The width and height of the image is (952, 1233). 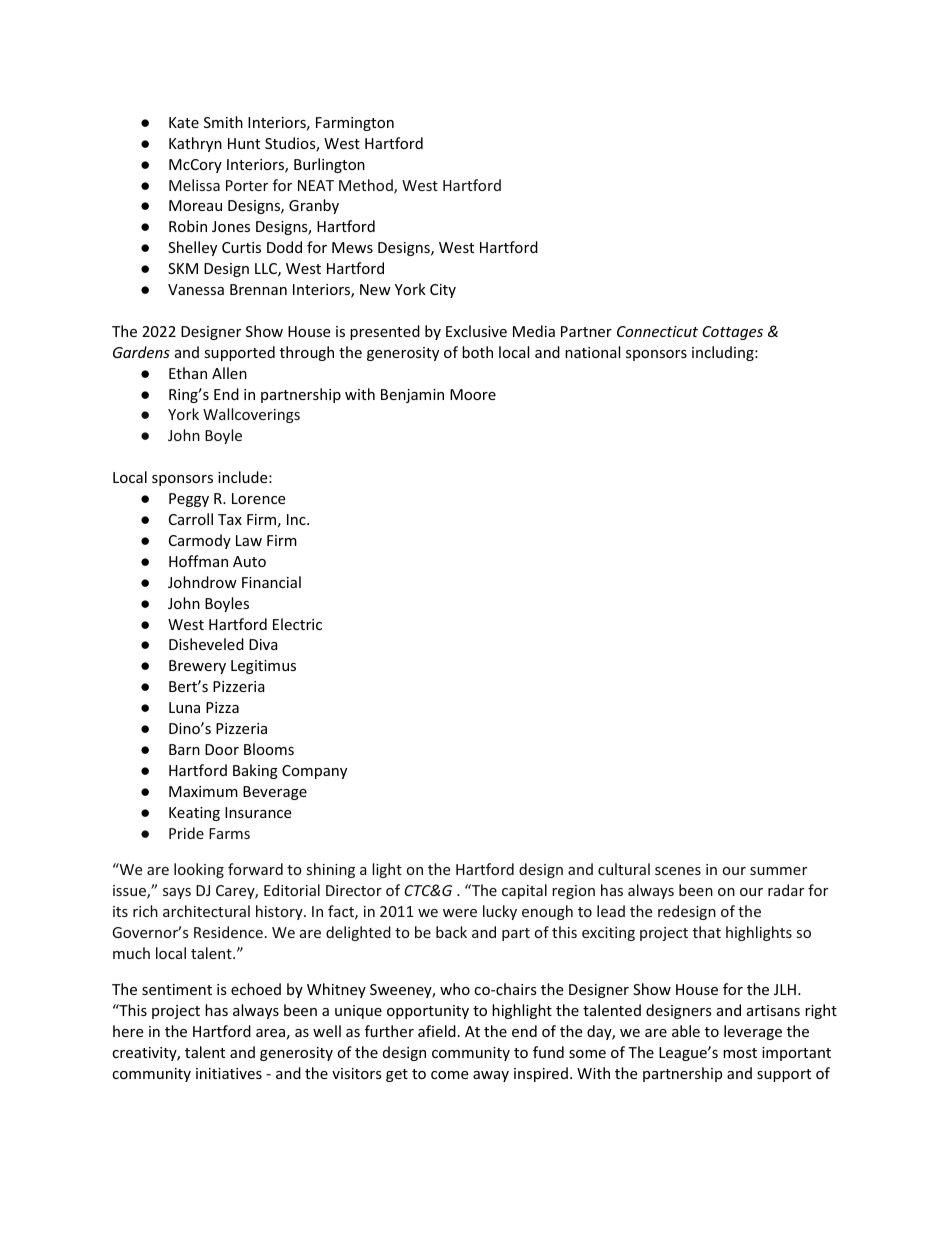 What do you see at coordinates (473, 394) in the image?
I see `Moore` at bounding box center [473, 394].
